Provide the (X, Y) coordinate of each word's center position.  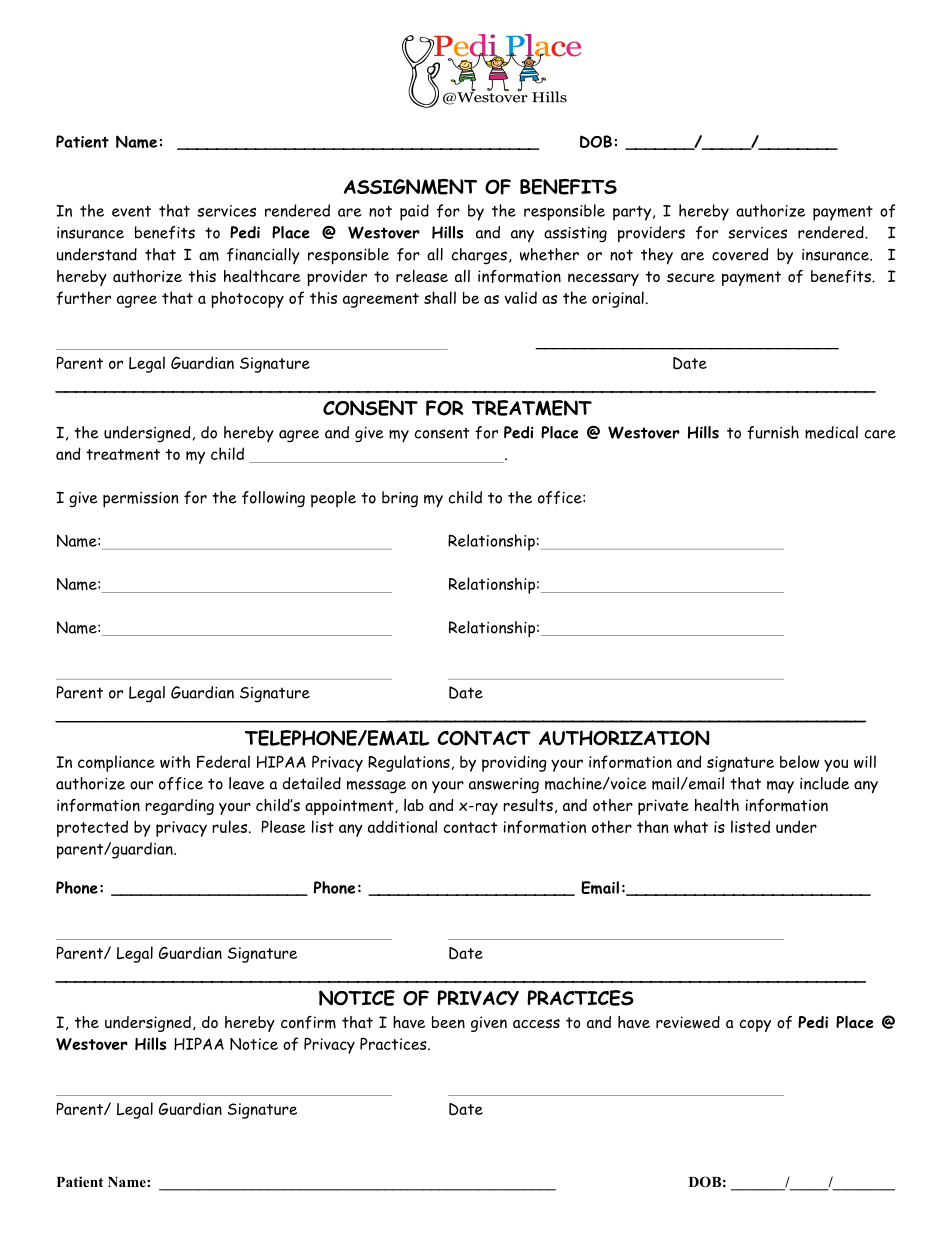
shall (440, 297)
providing (514, 763)
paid (414, 212)
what (691, 826)
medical (831, 432)
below (800, 761)
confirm (308, 1022)
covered (740, 254)
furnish (773, 432)
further (83, 298)
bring (400, 499)
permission (141, 500)
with (175, 761)
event (131, 211)
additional (402, 826)
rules (229, 826)
